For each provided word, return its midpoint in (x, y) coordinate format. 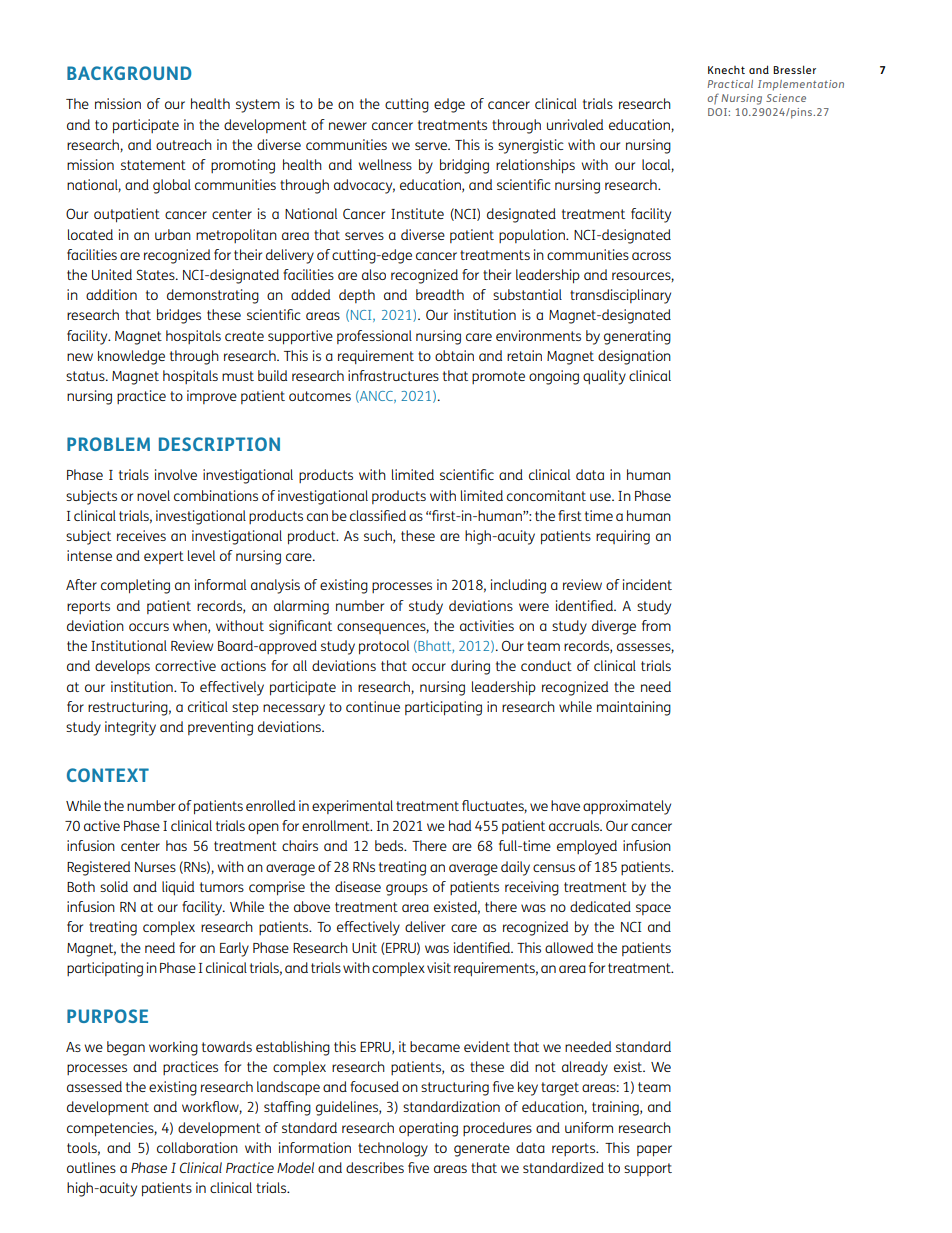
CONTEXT (108, 775)
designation (634, 357)
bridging (464, 166)
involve (176, 474)
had (460, 825)
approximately (627, 807)
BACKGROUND (129, 73)
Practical (730, 84)
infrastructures (393, 375)
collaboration (197, 1147)
